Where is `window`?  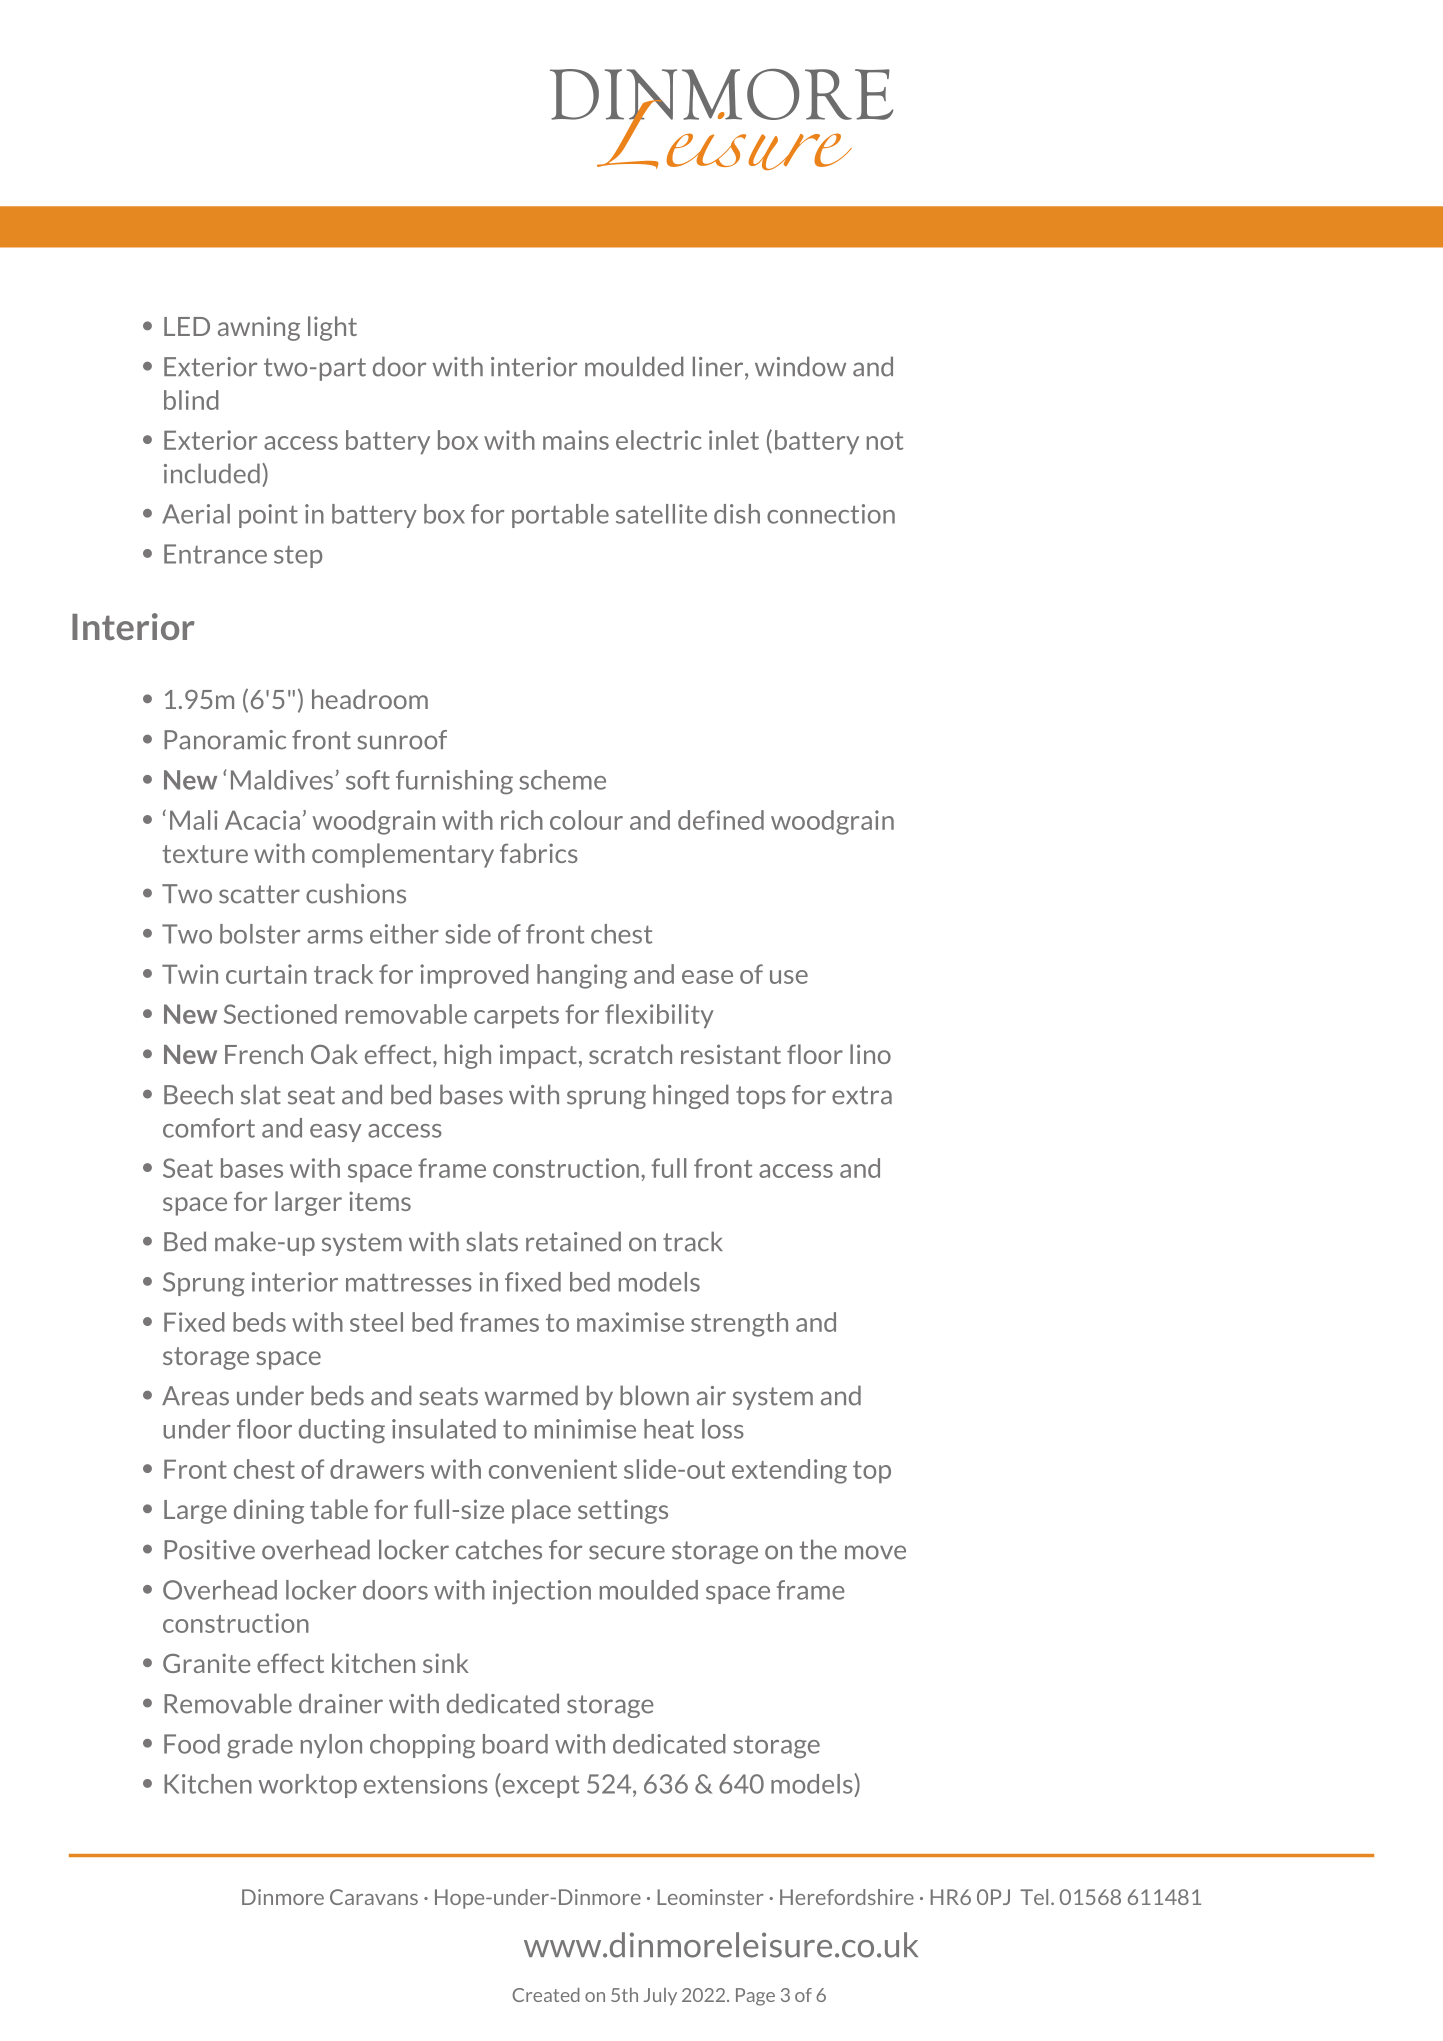
window is located at coordinates (800, 366).
